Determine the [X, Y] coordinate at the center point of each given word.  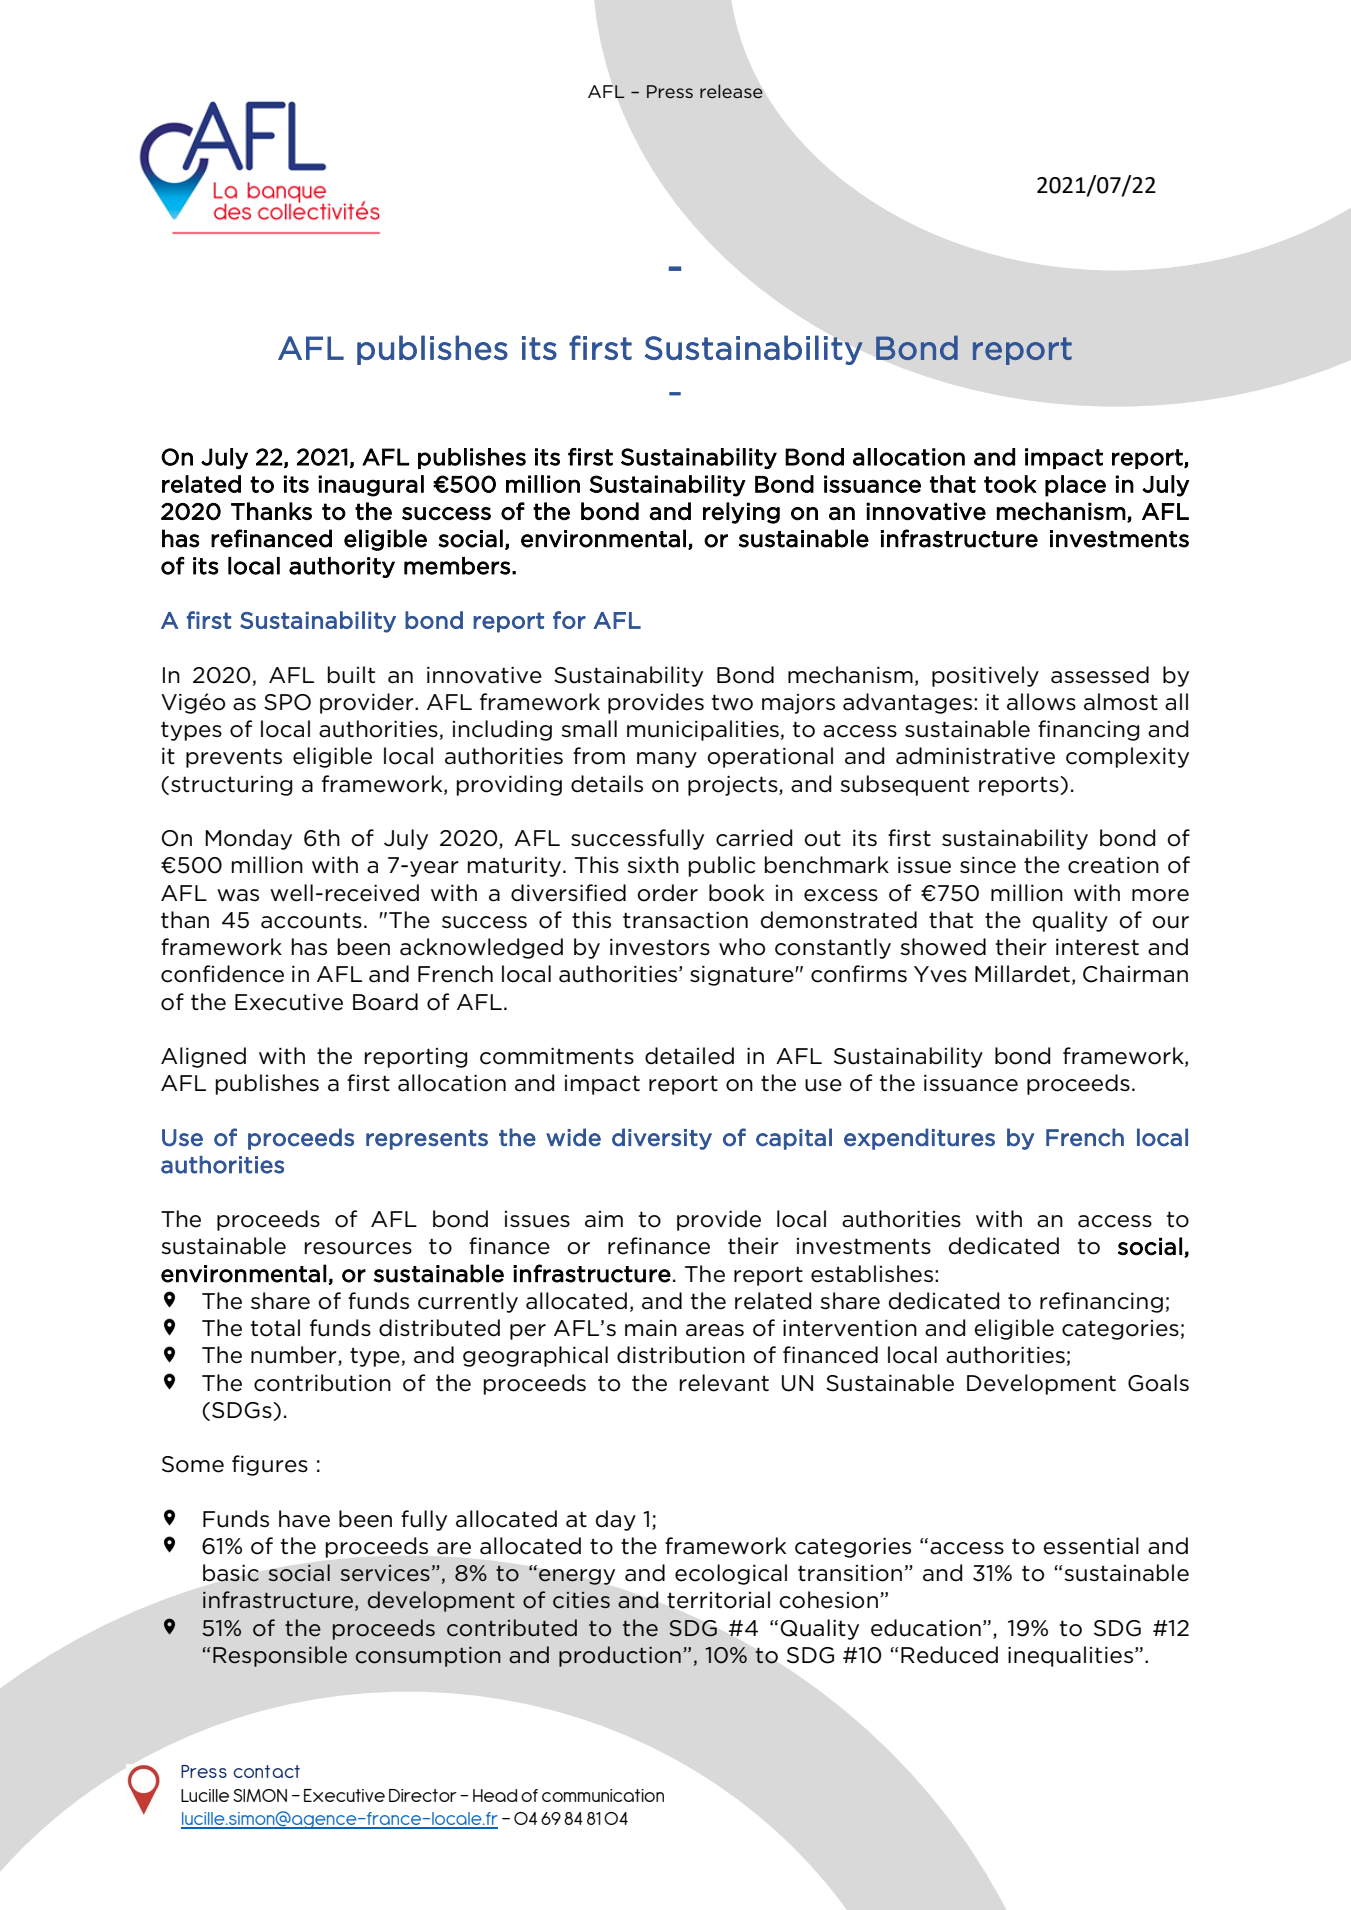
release [731, 91]
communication [603, 1795]
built [351, 675]
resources [358, 1248]
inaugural [371, 486]
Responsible [280, 1656]
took [1010, 484]
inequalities [1072, 1656]
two [732, 702]
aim [604, 1219]
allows [1041, 702]
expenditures [919, 1139]
